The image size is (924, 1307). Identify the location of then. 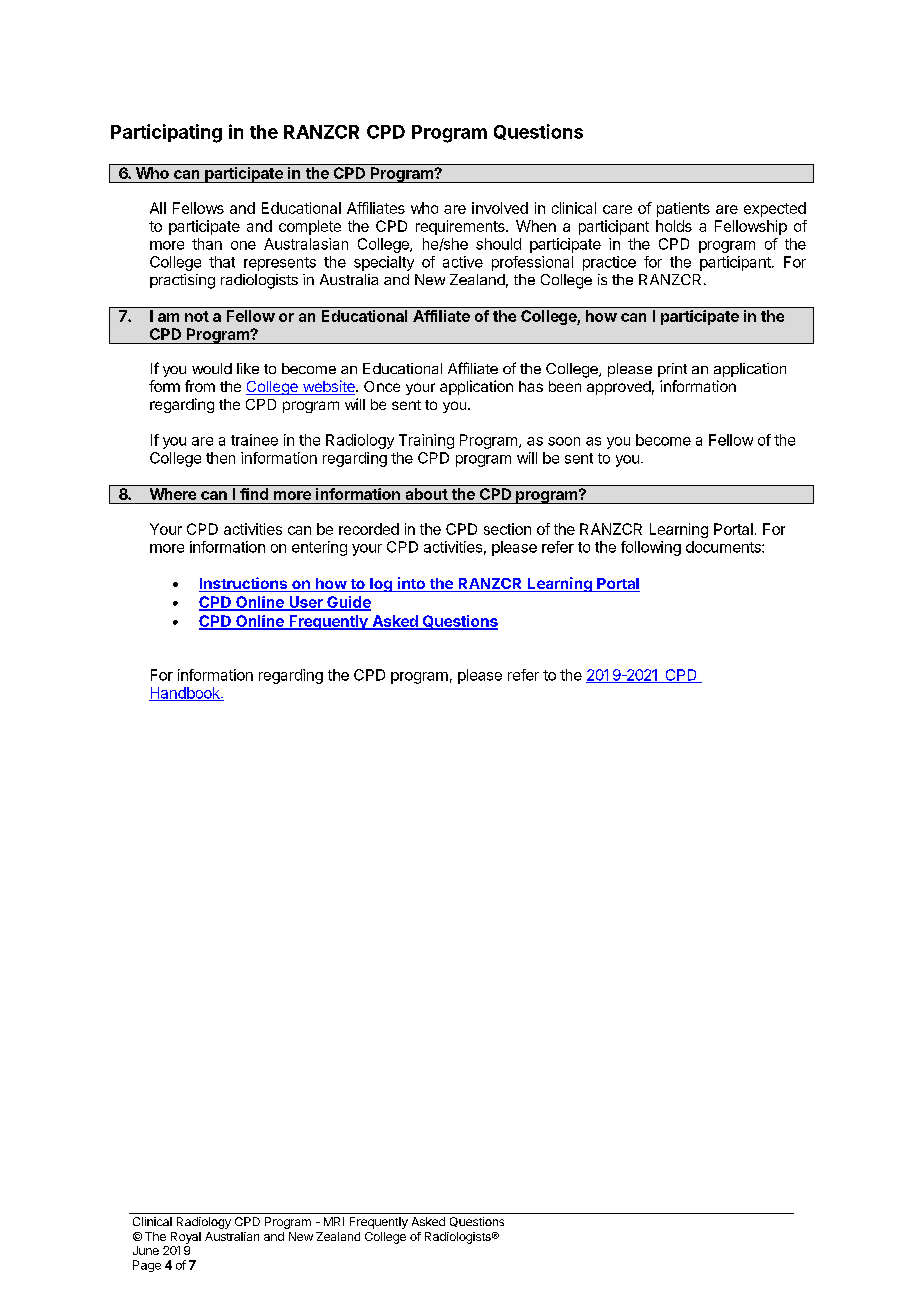
(220, 458).
